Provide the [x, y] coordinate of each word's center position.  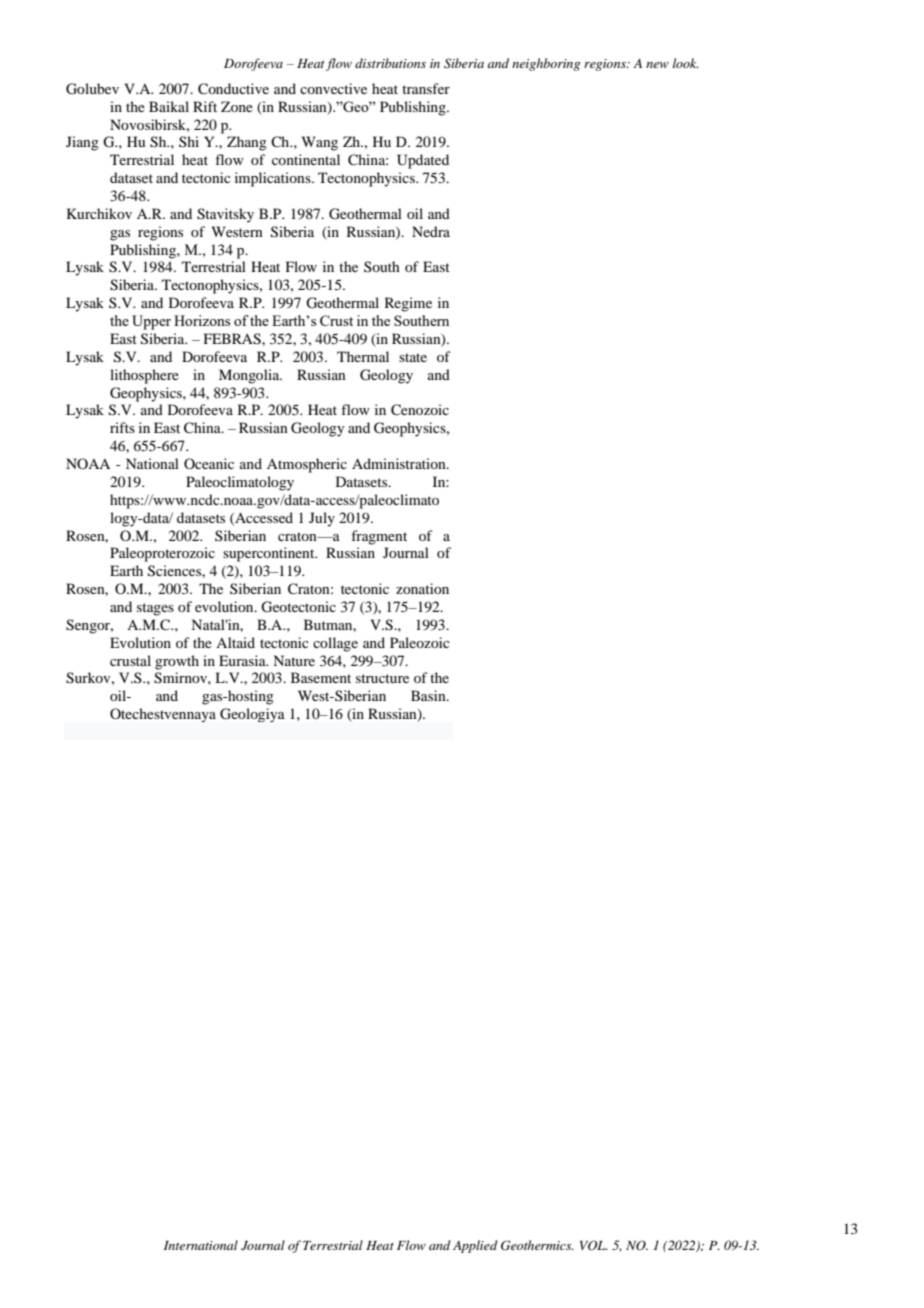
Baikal [169, 106]
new [657, 65]
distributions [390, 63]
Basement [321, 677]
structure [382, 678]
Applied [475, 1246]
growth [177, 662]
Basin [429, 695]
